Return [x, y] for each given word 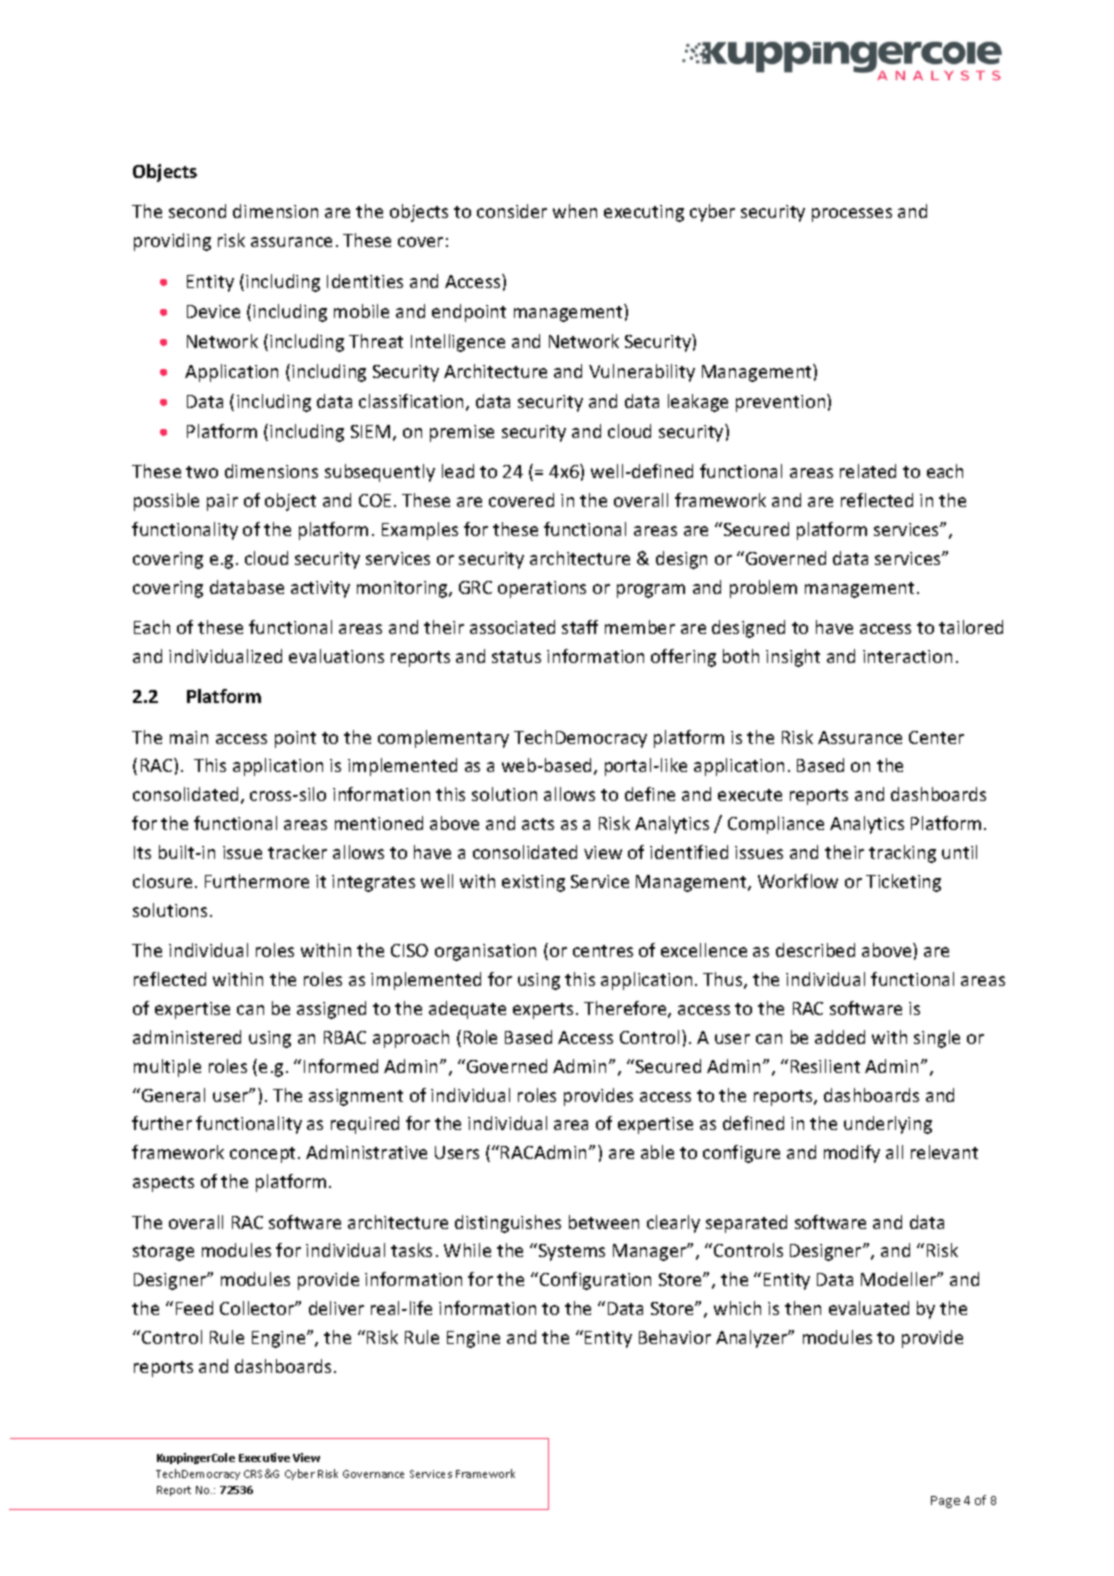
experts [543, 1011]
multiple [167, 1068]
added [840, 1037]
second [197, 211]
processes [852, 215]
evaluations [336, 656]
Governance [373, 1474]
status [516, 657]
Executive [264, 1457]
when [575, 211]
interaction [907, 656]
